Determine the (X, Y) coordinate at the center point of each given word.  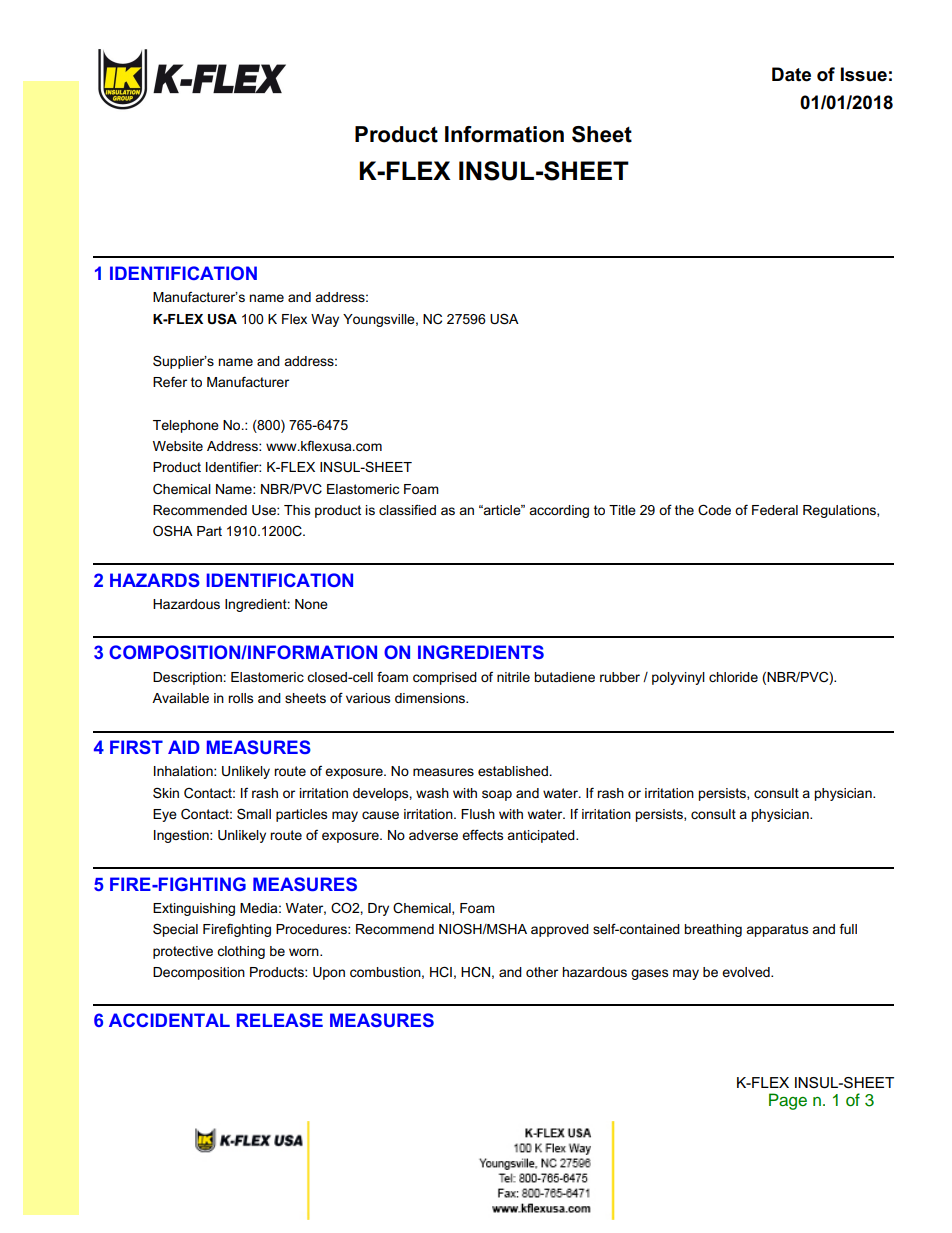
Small (254, 813)
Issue (864, 74)
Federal (775, 510)
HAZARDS (155, 580)
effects (482, 834)
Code (714, 509)
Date (791, 74)
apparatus (777, 930)
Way (325, 320)
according (559, 511)
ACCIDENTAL (169, 1020)
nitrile (513, 677)
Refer (170, 382)
